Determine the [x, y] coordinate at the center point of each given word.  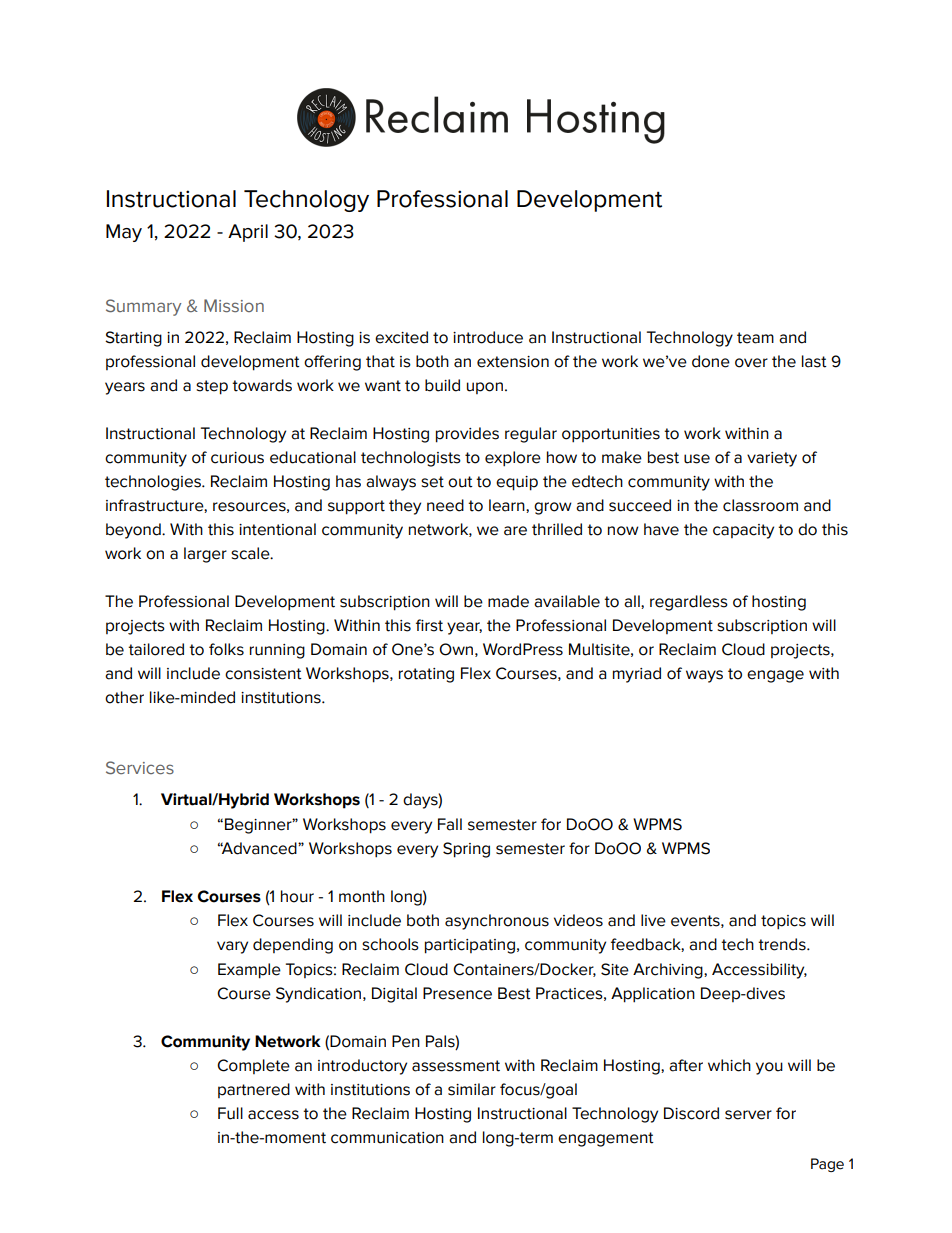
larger [205, 555]
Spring [466, 850]
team [755, 338]
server [748, 1115]
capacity [743, 531]
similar [472, 1089]
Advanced [259, 848]
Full [230, 1113]
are [515, 531]
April [248, 233]
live [653, 920]
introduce [488, 337]
